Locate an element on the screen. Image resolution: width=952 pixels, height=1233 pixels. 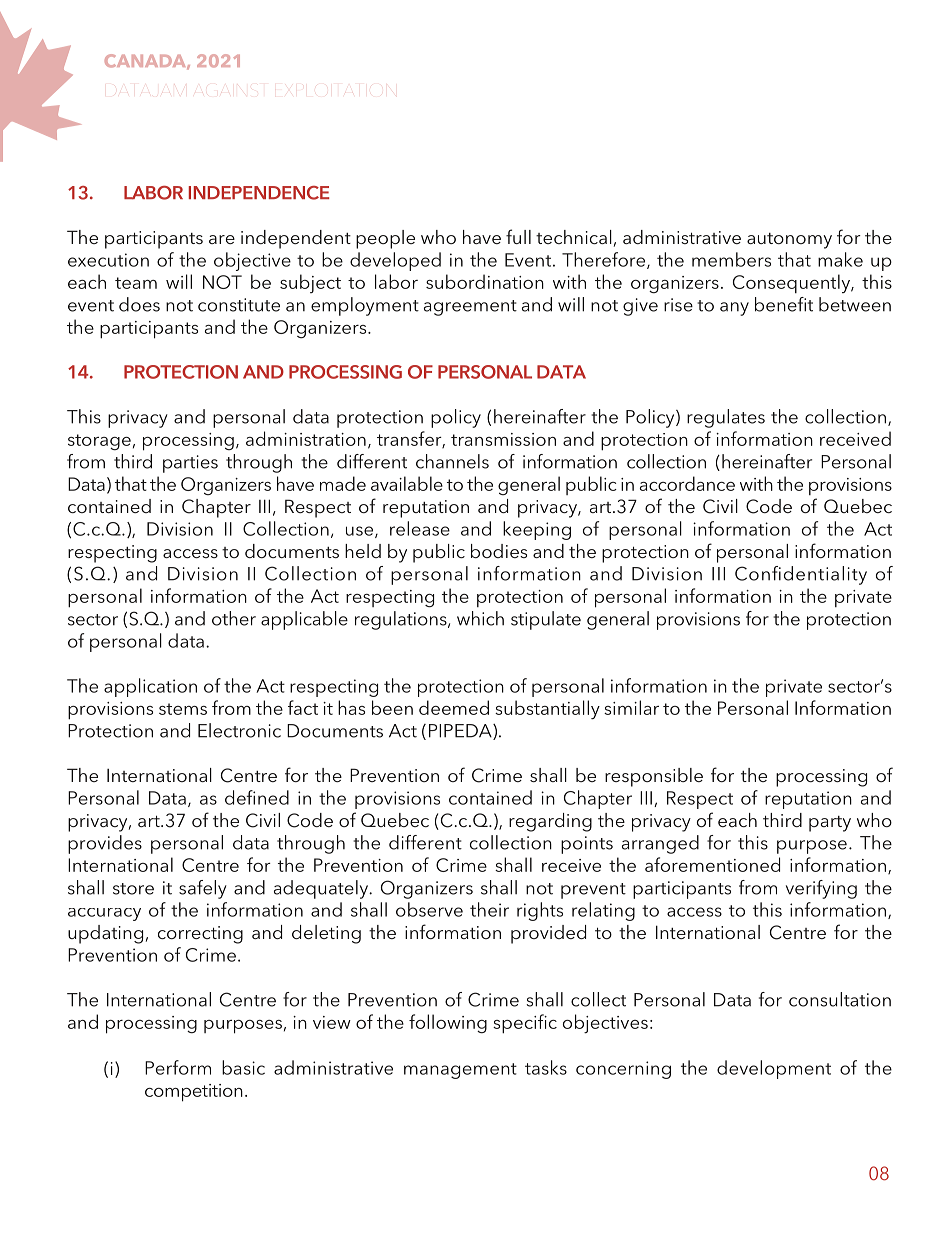
Electronic is located at coordinates (239, 730).
